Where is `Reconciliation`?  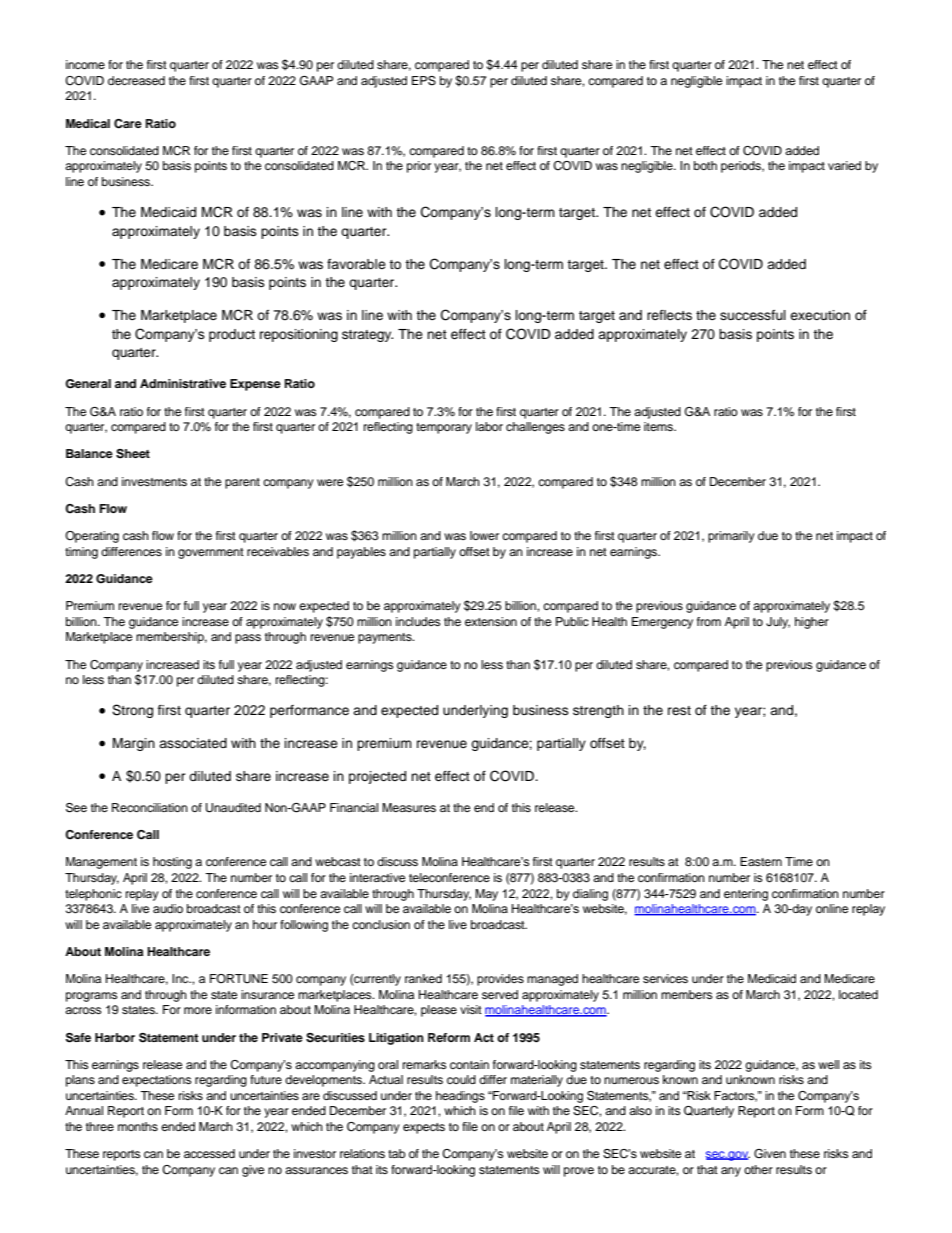
Reconciliation is located at coordinates (150, 807).
